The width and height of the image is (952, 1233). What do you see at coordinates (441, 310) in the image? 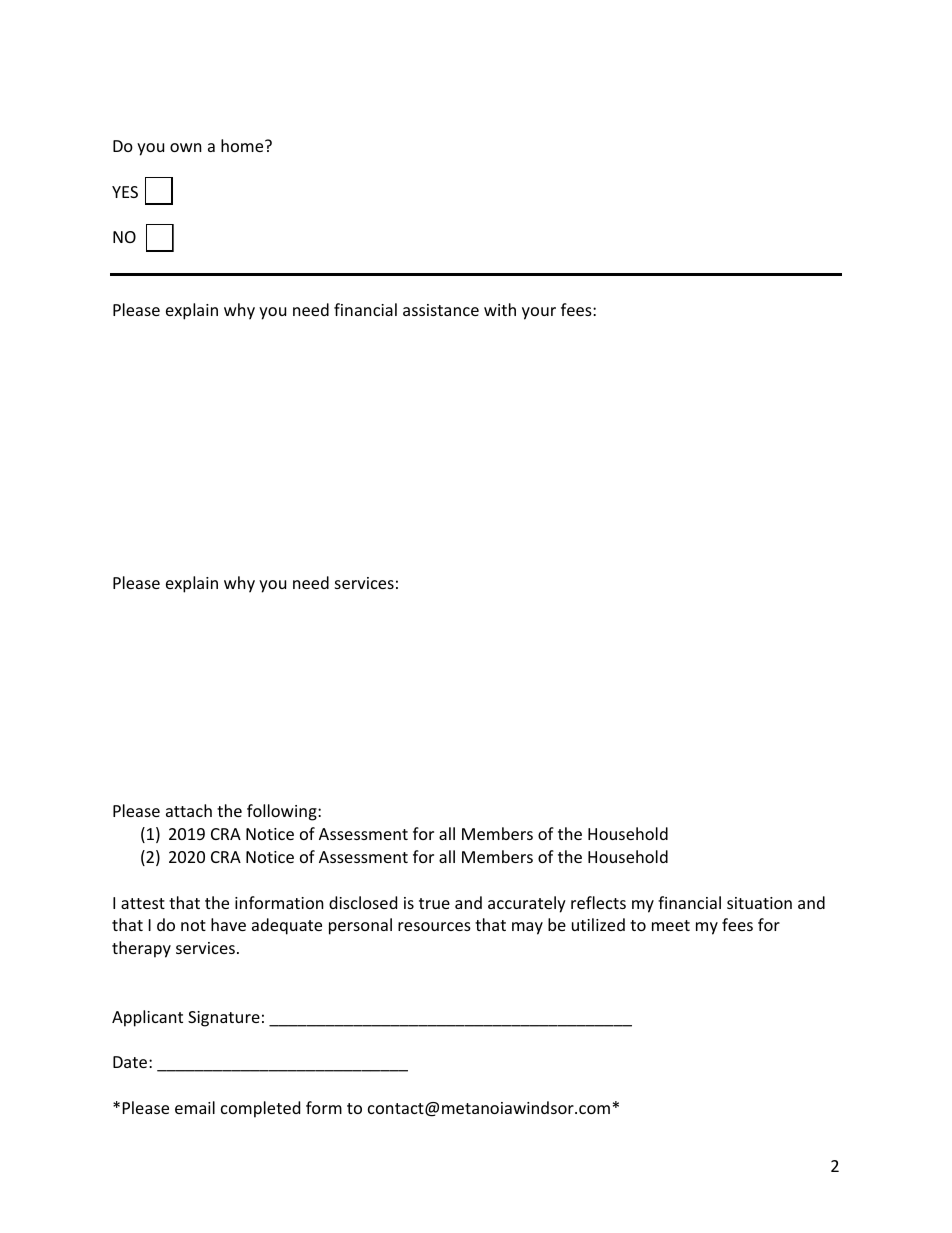
I see `assistance` at bounding box center [441, 310].
